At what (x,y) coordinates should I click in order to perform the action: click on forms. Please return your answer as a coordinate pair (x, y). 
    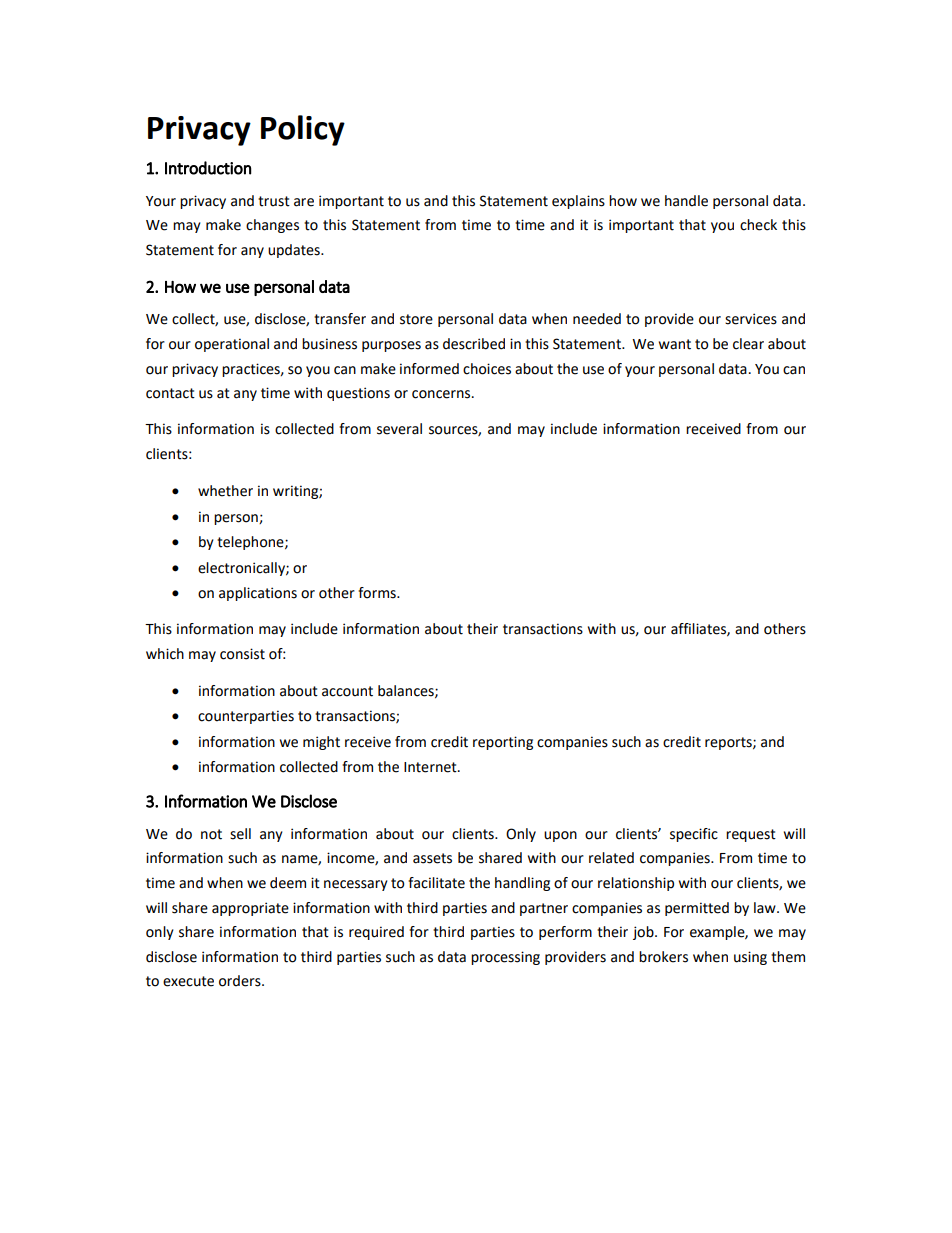
    Looking at the image, I should click on (378, 593).
